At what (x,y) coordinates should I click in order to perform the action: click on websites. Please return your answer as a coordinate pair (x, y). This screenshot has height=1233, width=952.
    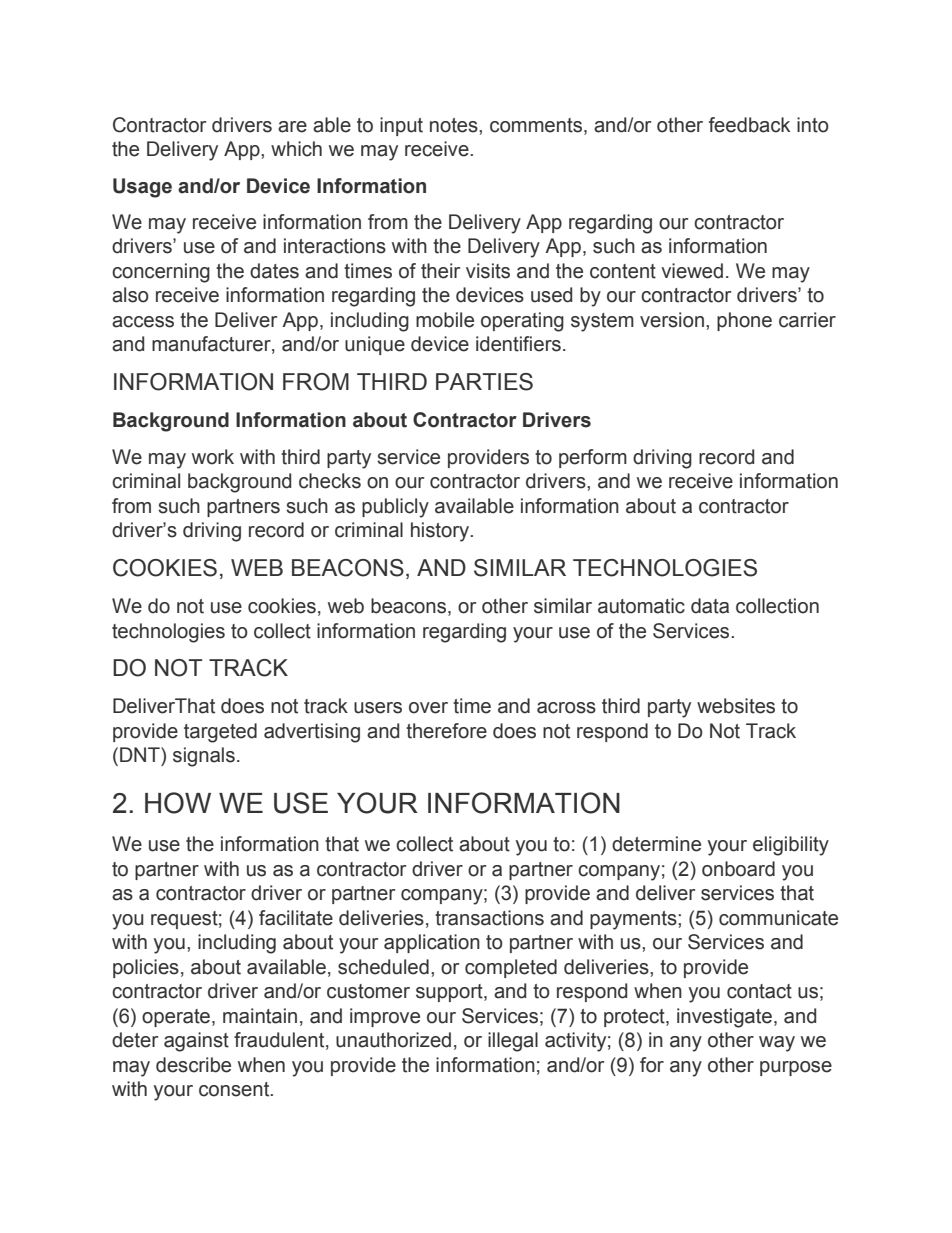
    Looking at the image, I should click on (736, 706).
